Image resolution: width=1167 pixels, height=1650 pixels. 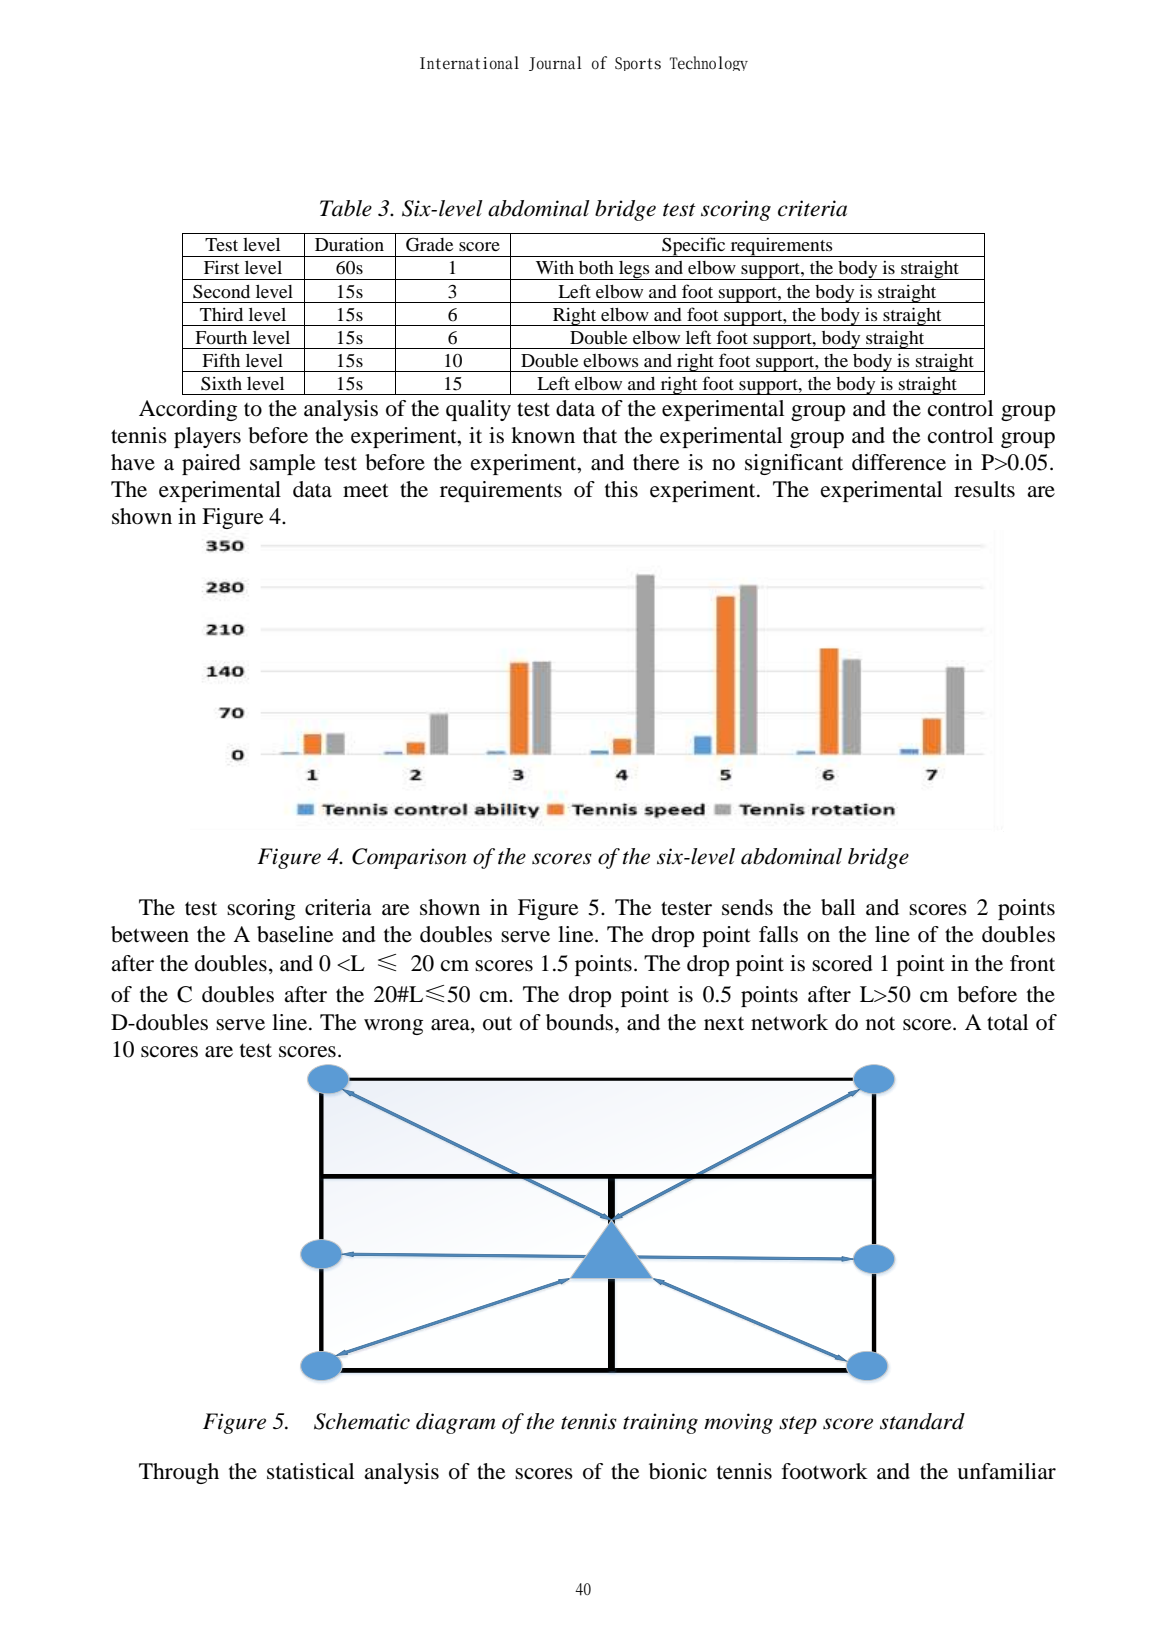 What do you see at coordinates (660, 1423) in the page?
I see `training` at bounding box center [660, 1423].
